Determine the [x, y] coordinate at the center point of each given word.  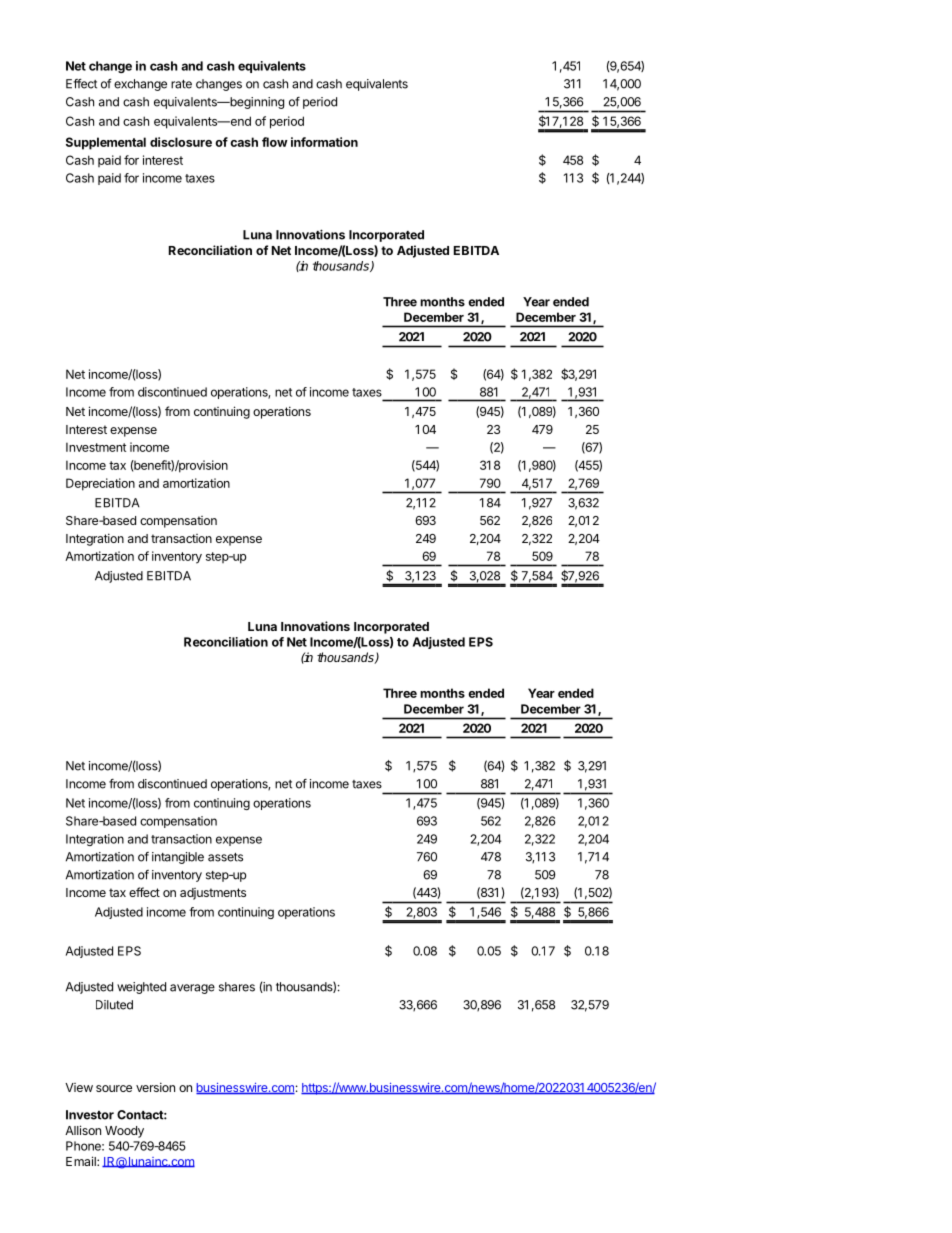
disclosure [181, 142]
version [155, 1087]
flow [275, 142]
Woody [124, 1132]
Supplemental [106, 143]
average [192, 989]
